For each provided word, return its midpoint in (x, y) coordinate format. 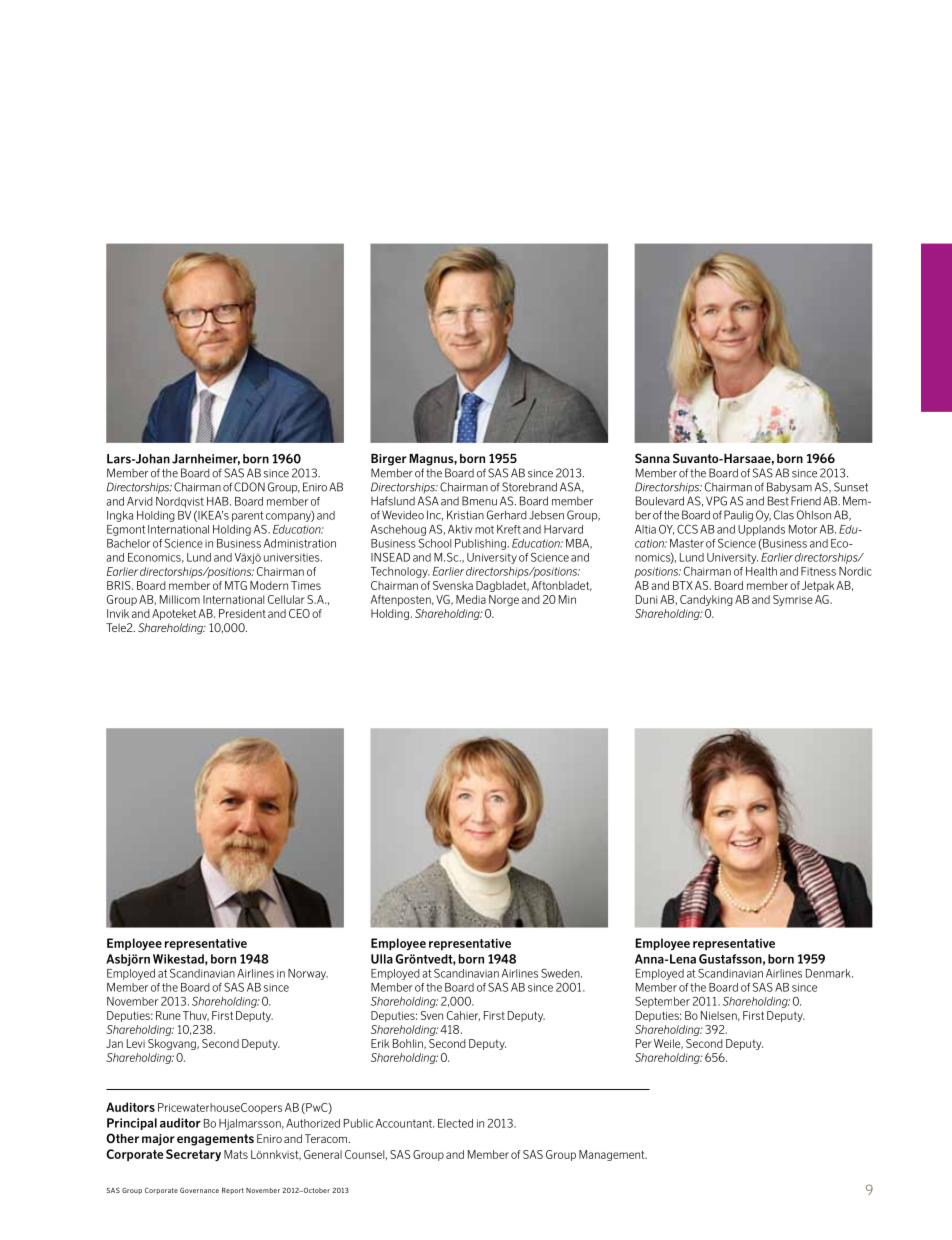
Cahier (463, 1016)
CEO (299, 613)
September (662, 1002)
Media (471, 599)
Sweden (561, 973)
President (242, 613)
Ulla (382, 959)
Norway (308, 974)
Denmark (829, 973)
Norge (504, 600)
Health (761, 571)
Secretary (193, 1155)
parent (248, 516)
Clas (784, 515)
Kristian (465, 515)
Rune (168, 1015)
